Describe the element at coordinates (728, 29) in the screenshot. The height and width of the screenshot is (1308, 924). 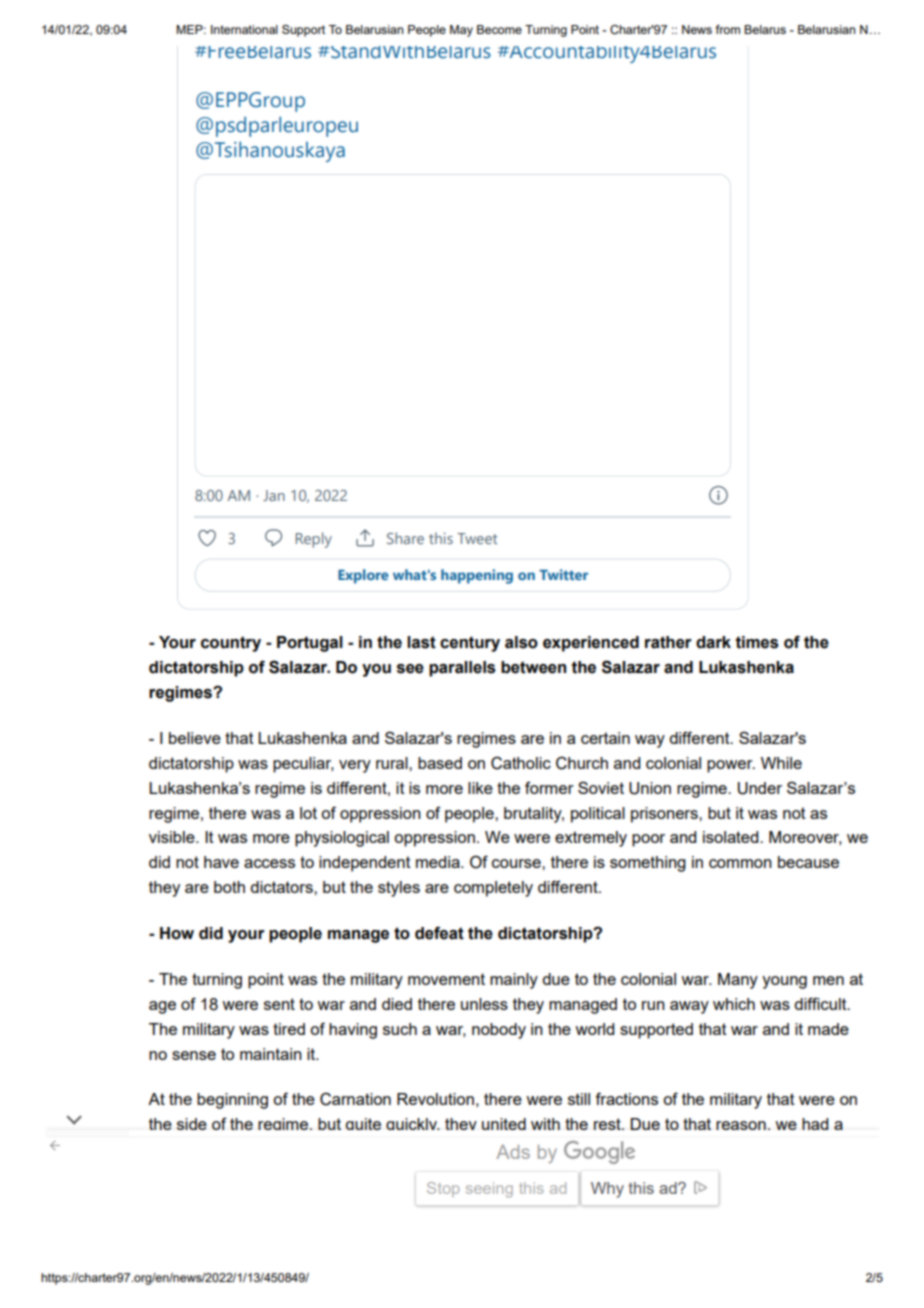
I see `from` at that location.
